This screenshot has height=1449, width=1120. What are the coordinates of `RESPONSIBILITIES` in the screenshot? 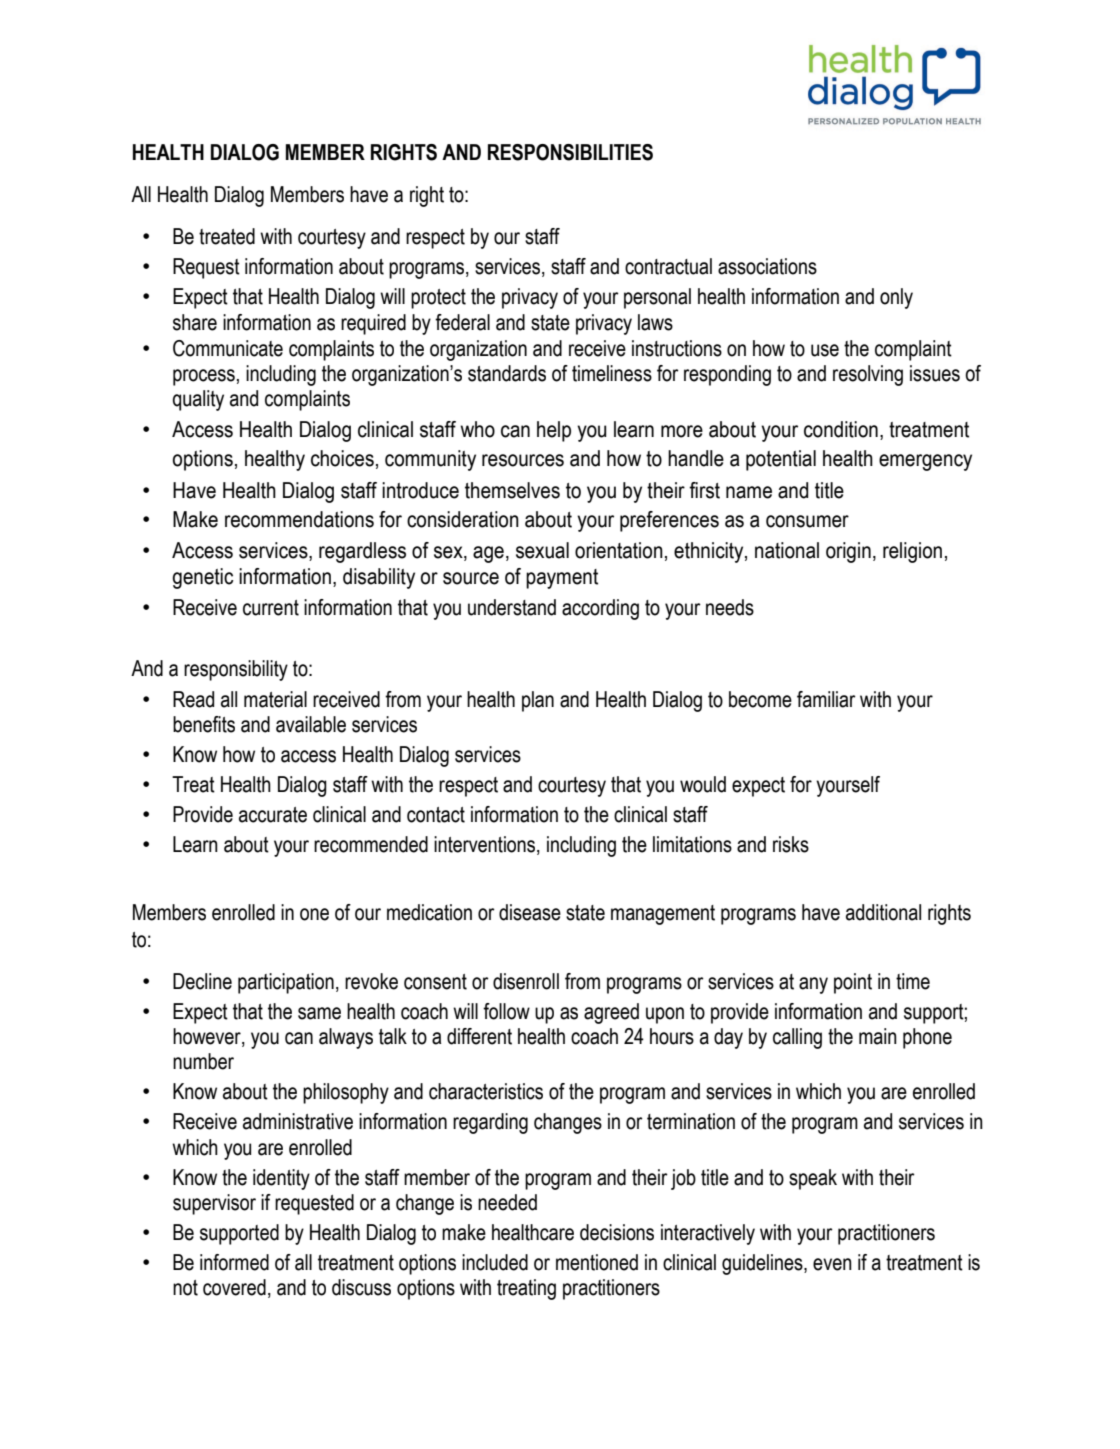 It's located at (570, 152).
